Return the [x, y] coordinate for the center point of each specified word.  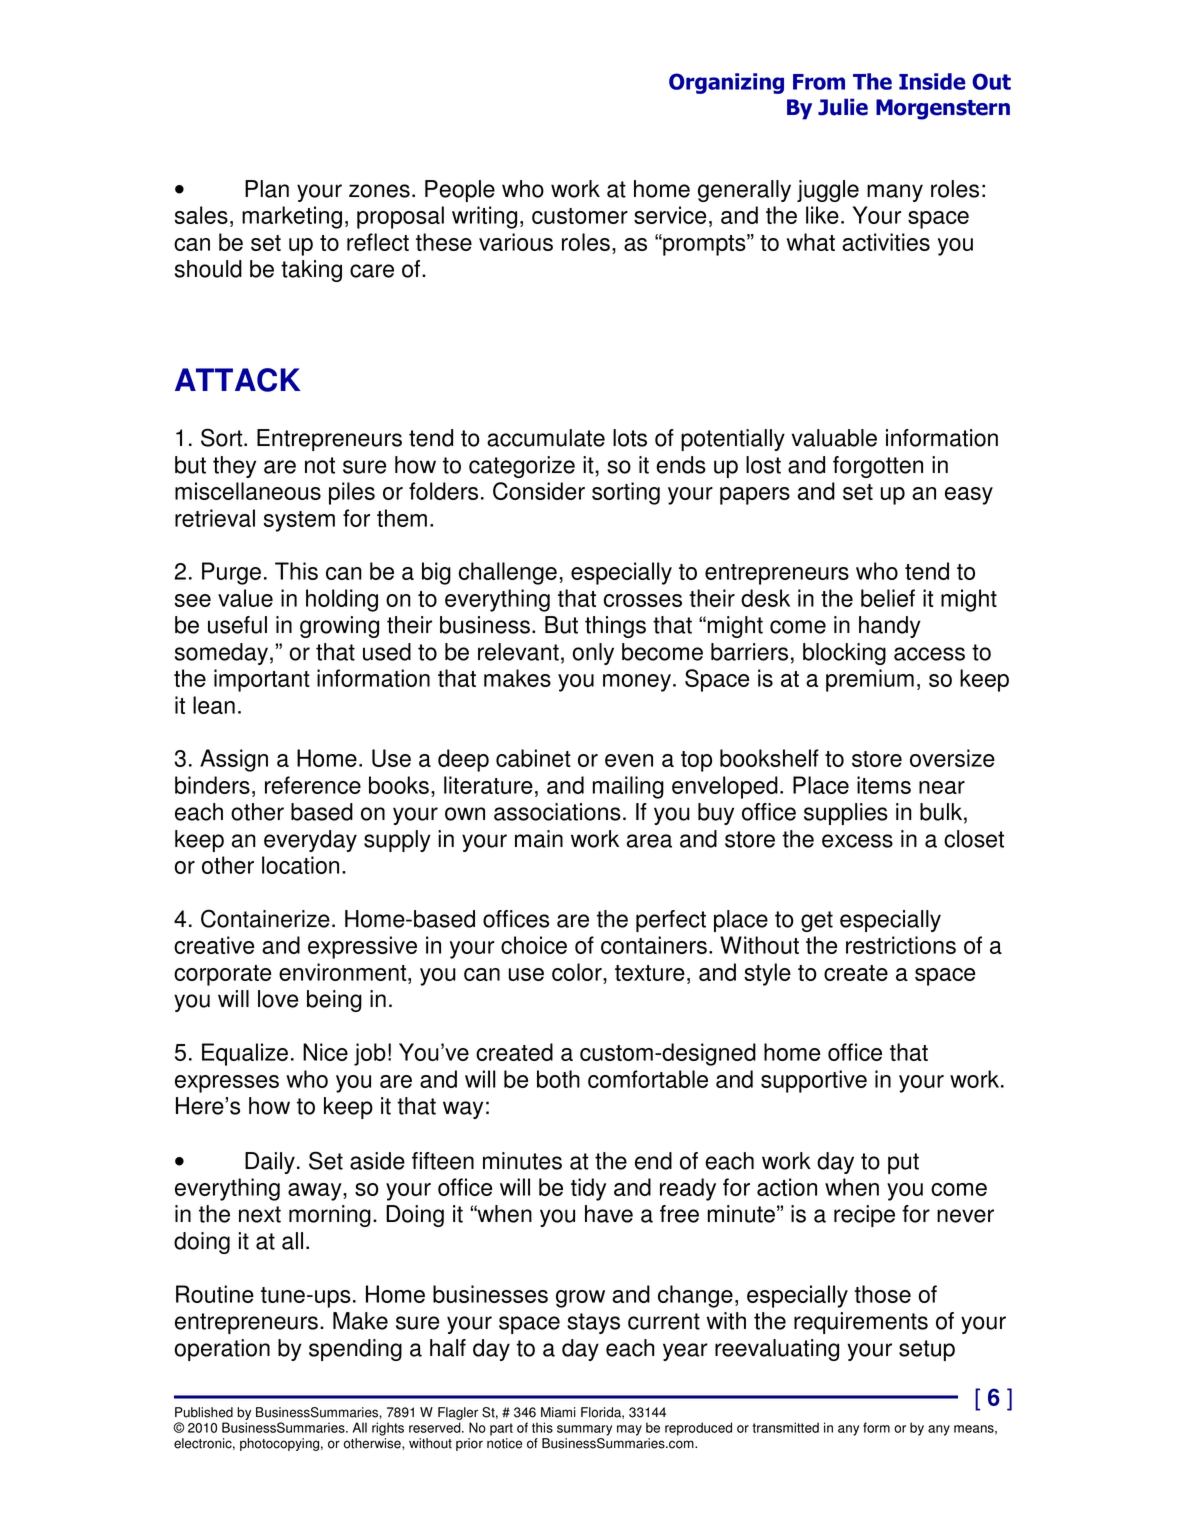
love [278, 999]
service [670, 215]
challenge [508, 573]
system [299, 521]
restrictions [901, 945]
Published [204, 1412]
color [578, 973]
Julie [843, 107]
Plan [267, 189]
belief [888, 598]
